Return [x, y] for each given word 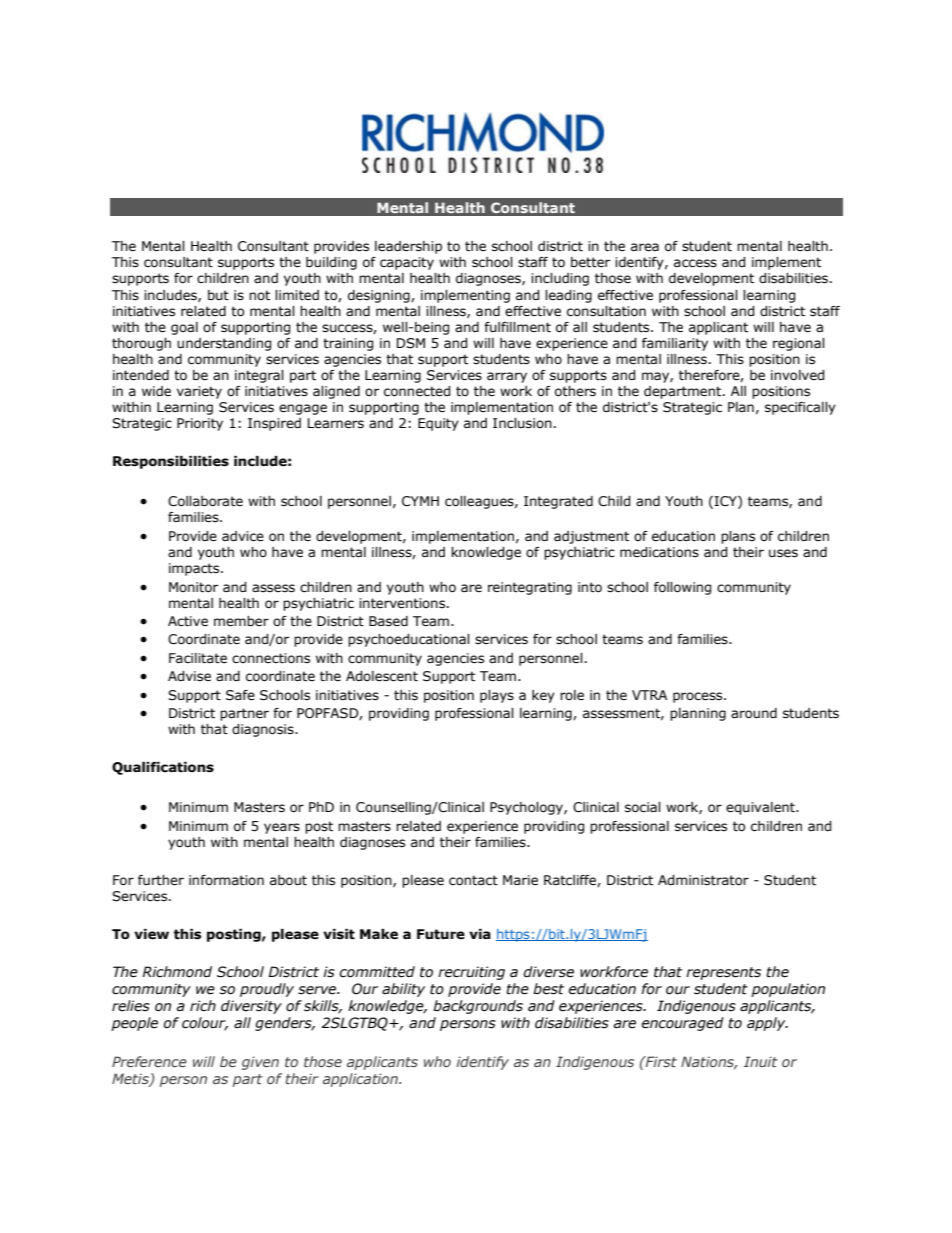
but [218, 295]
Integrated [558, 502]
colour [205, 1024]
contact [473, 880]
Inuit [761, 1061]
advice [243, 536]
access [695, 263]
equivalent [761, 808]
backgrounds [478, 1007]
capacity [407, 263]
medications [659, 552]
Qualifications [163, 768]
